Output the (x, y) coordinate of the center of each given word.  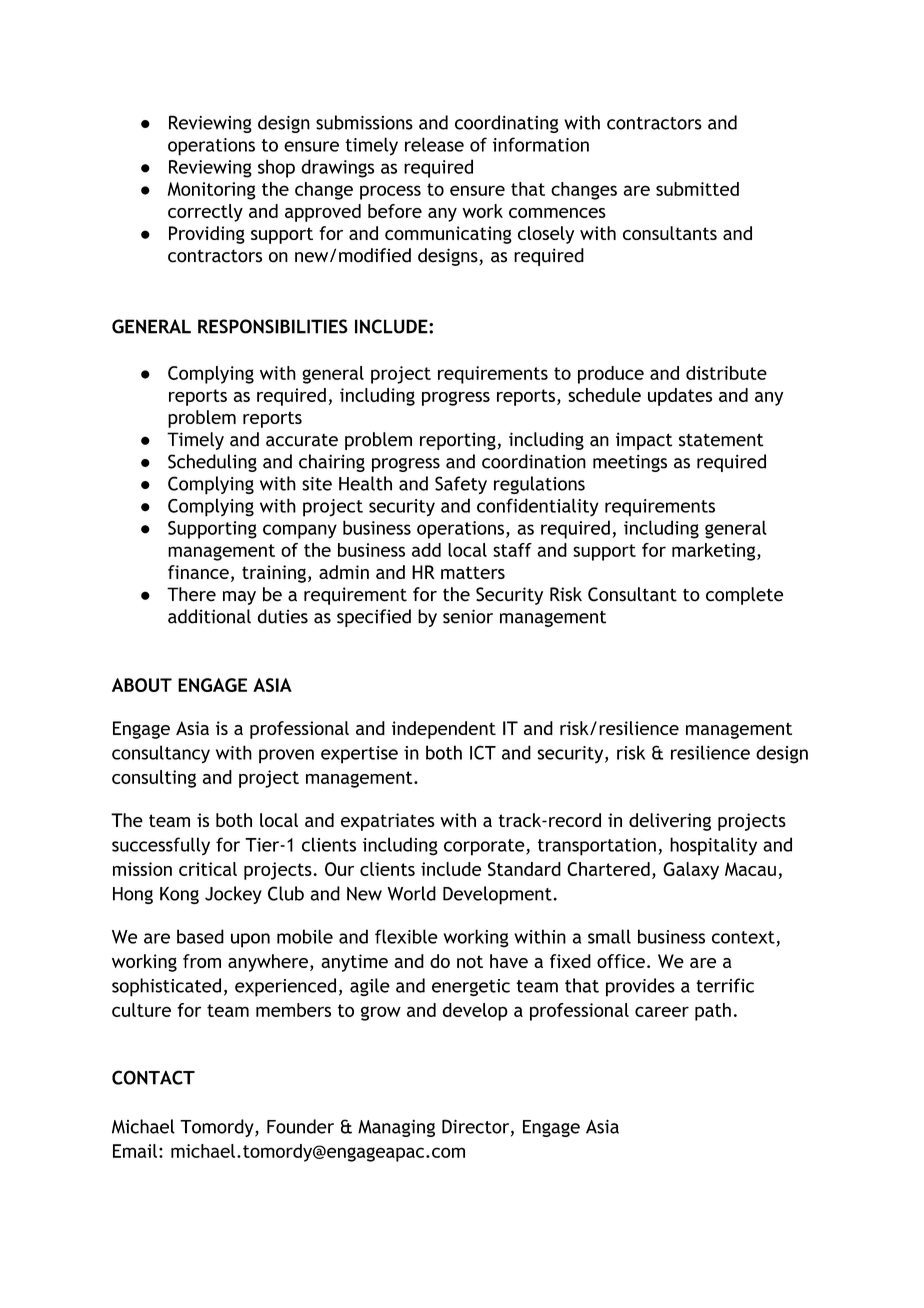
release (434, 144)
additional (209, 616)
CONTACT (153, 1077)
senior (468, 616)
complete (744, 596)
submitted (697, 189)
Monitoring (212, 191)
